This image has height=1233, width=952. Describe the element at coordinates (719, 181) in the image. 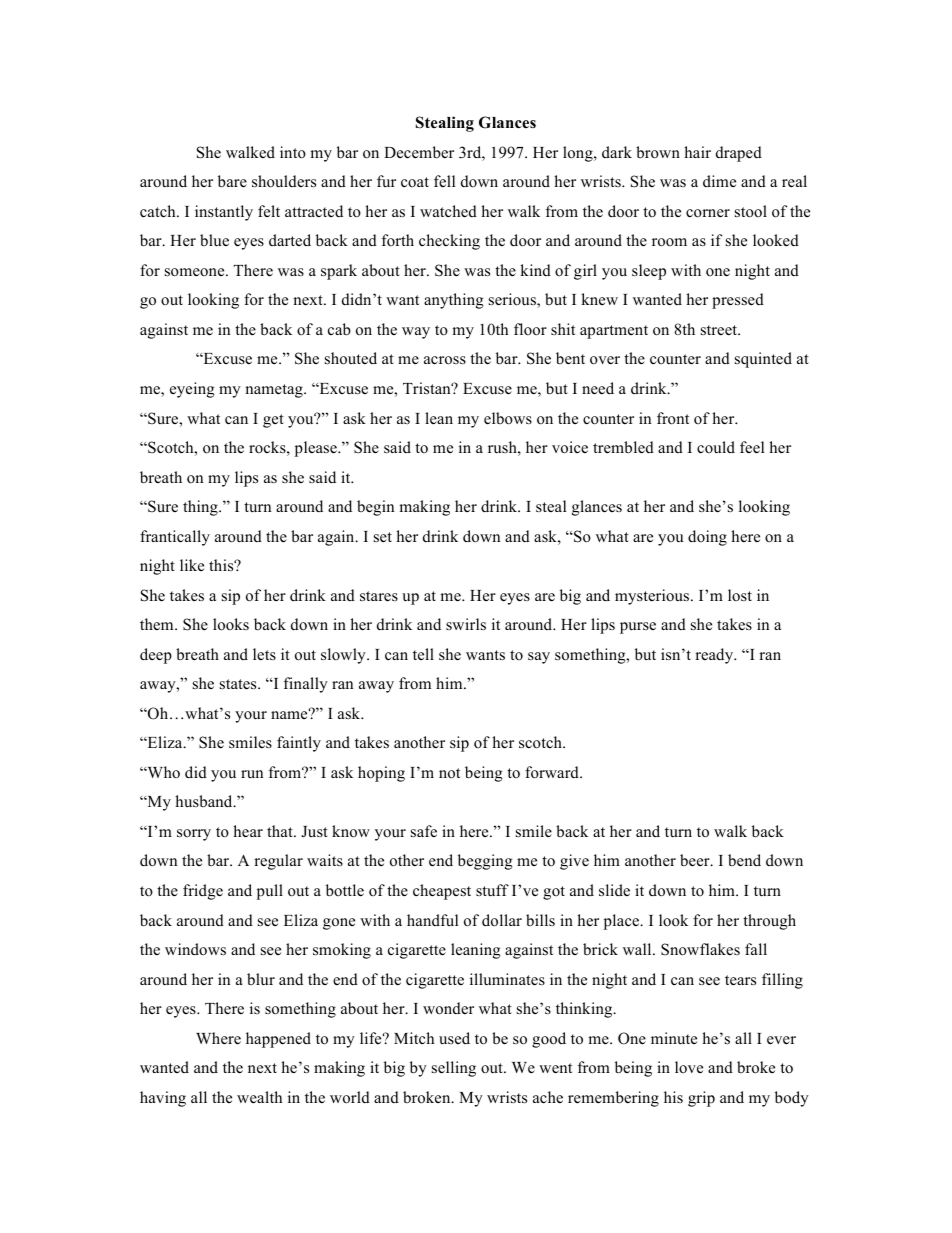

I see `dime` at that location.
